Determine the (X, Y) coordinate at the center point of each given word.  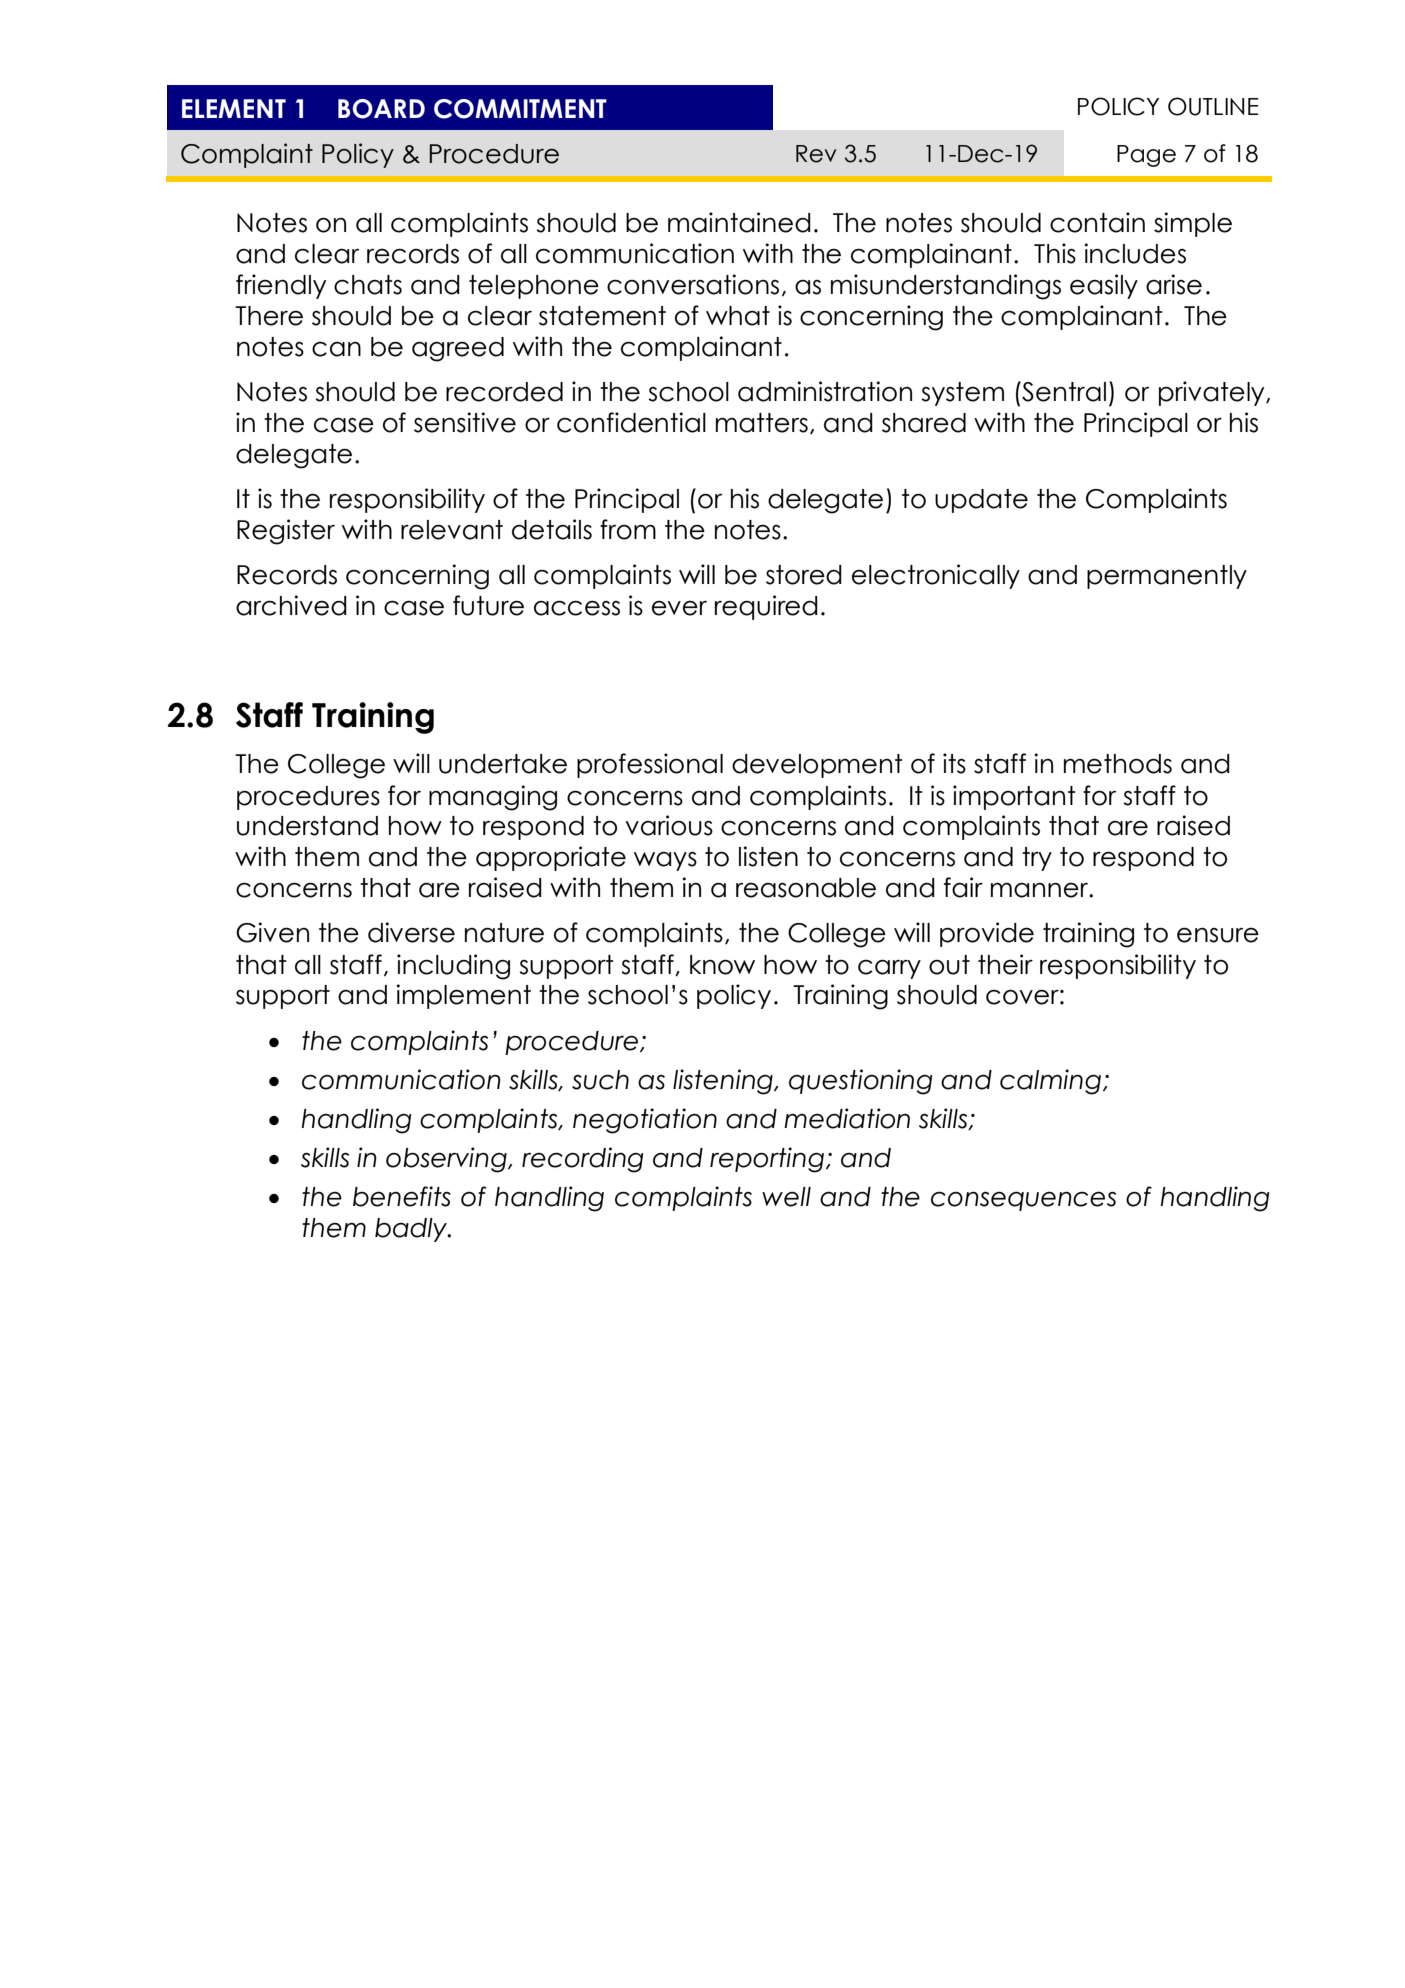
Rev (816, 154)
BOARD (381, 109)
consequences (1023, 1201)
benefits (402, 1196)
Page (1146, 156)
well (786, 1197)
